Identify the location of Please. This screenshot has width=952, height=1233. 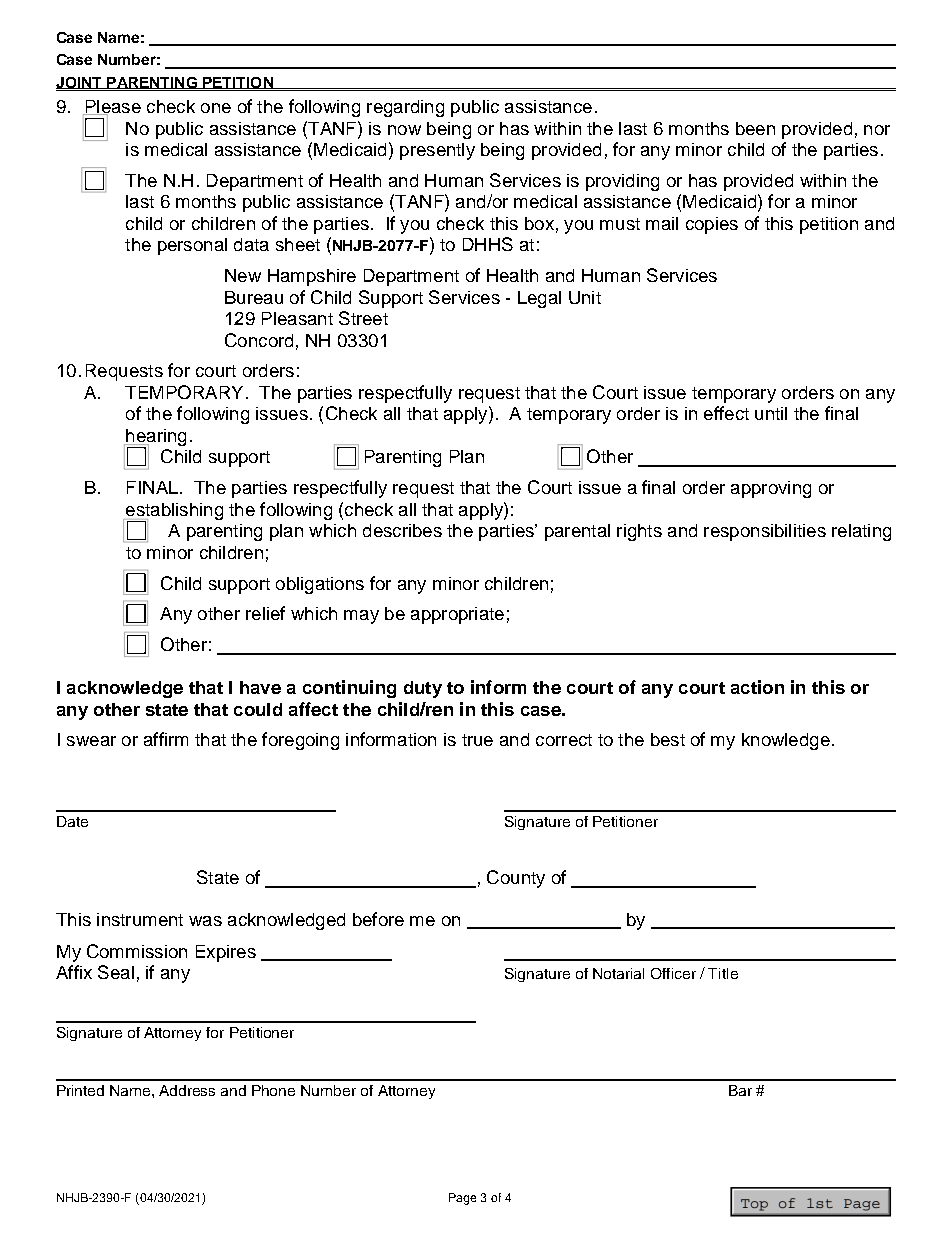
(112, 108).
